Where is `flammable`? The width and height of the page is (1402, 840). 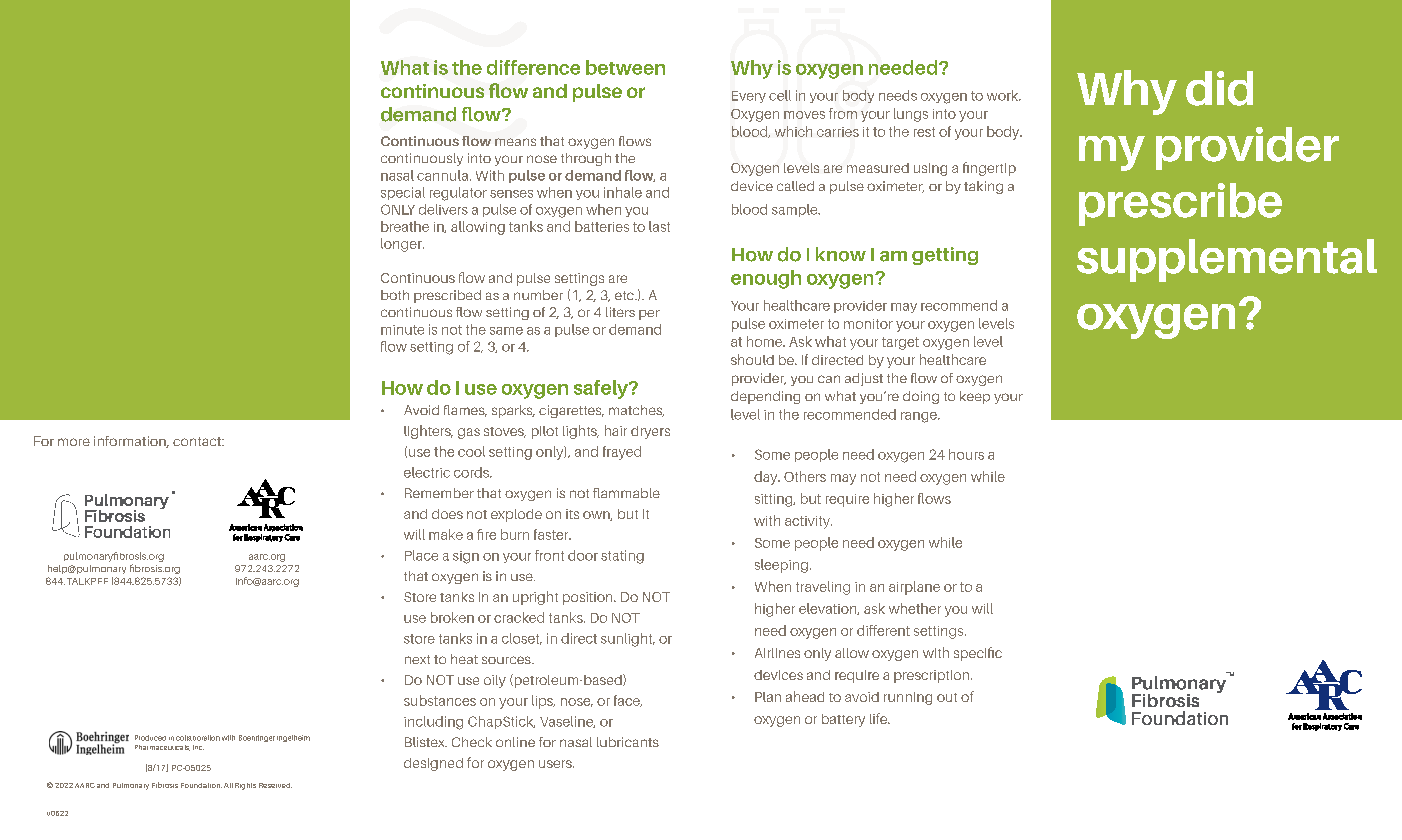 flammable is located at coordinates (626, 493).
